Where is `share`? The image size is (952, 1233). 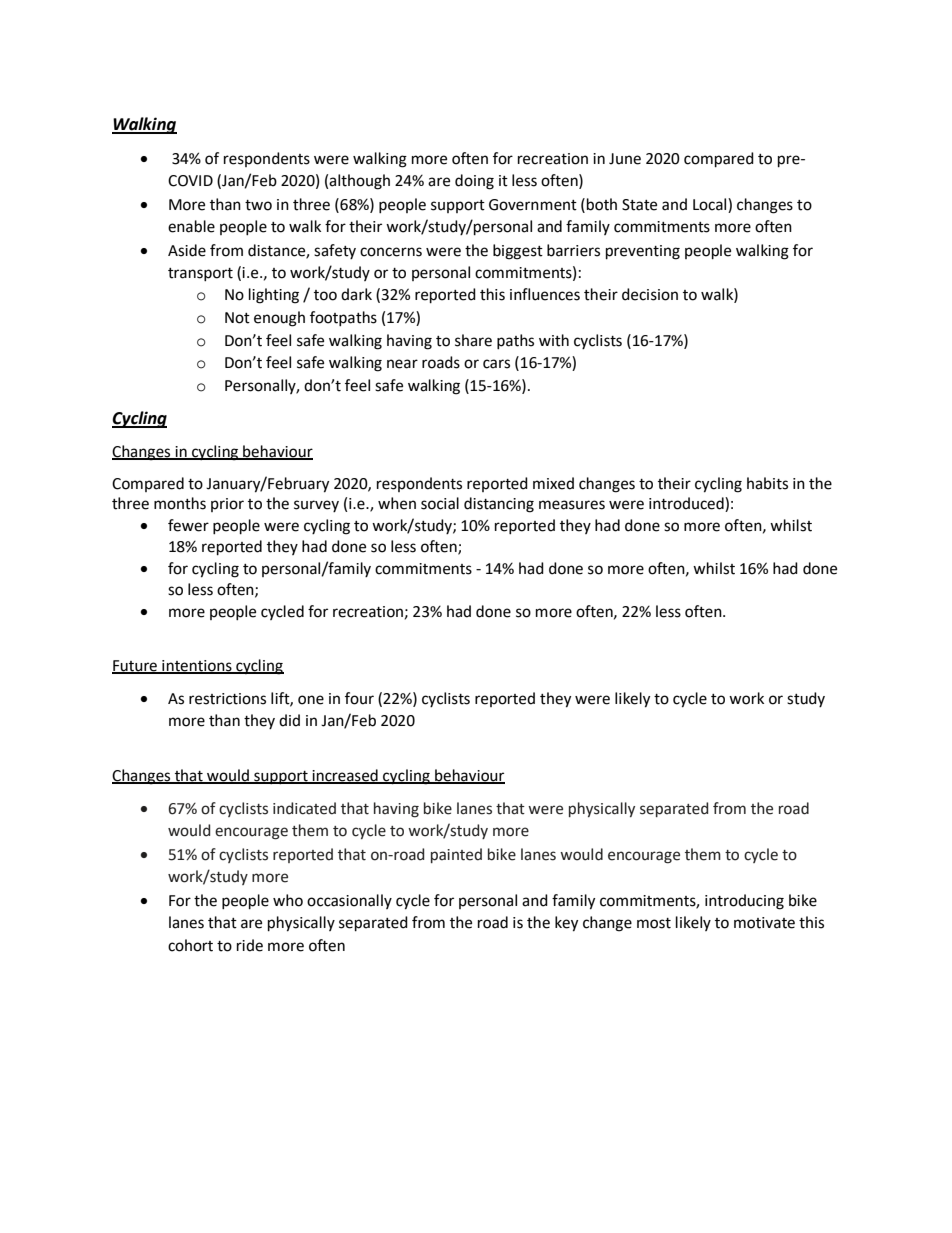 share is located at coordinates (473, 340).
